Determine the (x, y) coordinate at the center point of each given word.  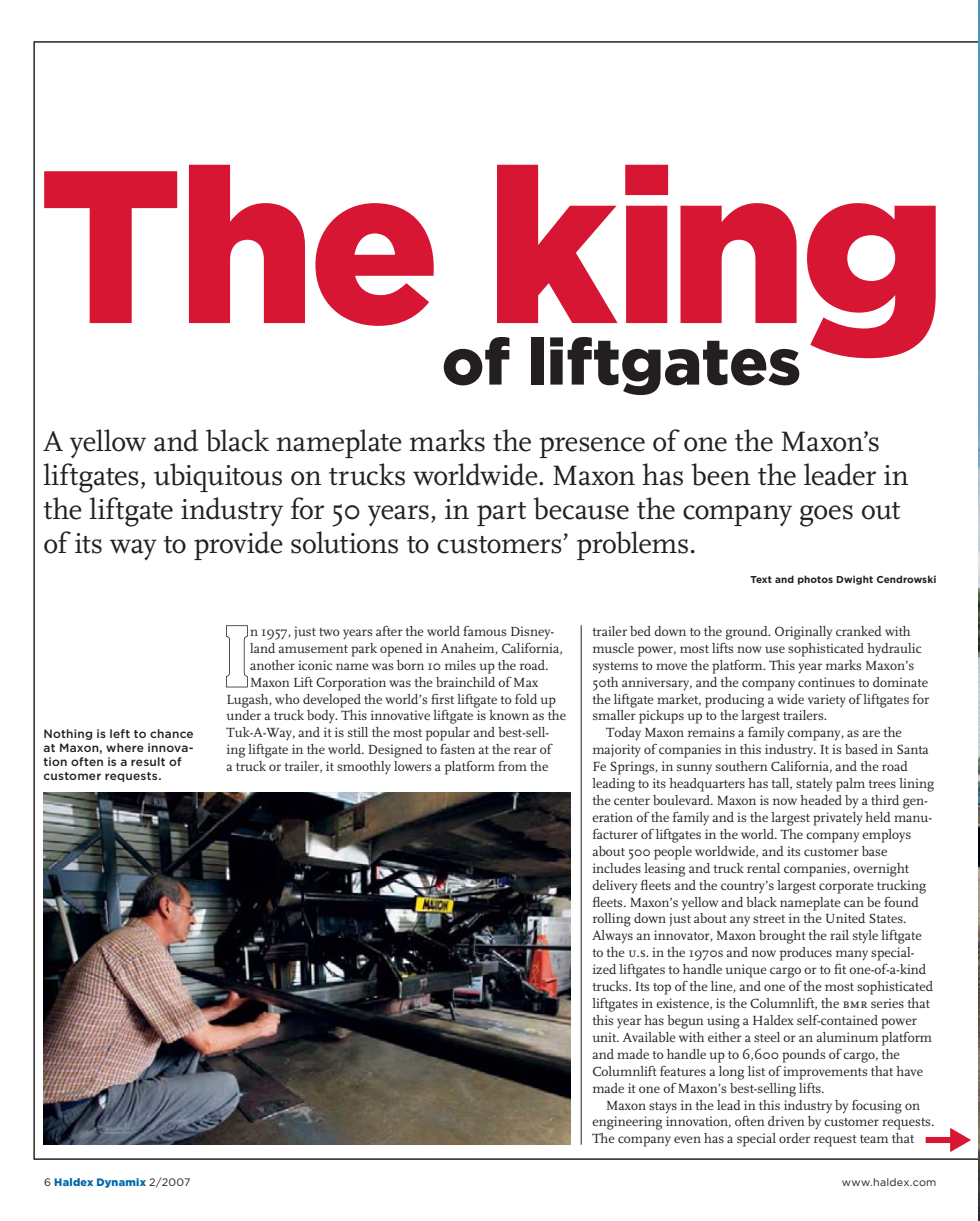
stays (663, 1108)
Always (612, 937)
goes (826, 516)
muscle (613, 648)
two (329, 632)
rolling (612, 920)
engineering (627, 1123)
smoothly (364, 767)
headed (821, 800)
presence (592, 447)
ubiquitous (218, 477)
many (852, 955)
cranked (859, 631)
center (632, 801)
